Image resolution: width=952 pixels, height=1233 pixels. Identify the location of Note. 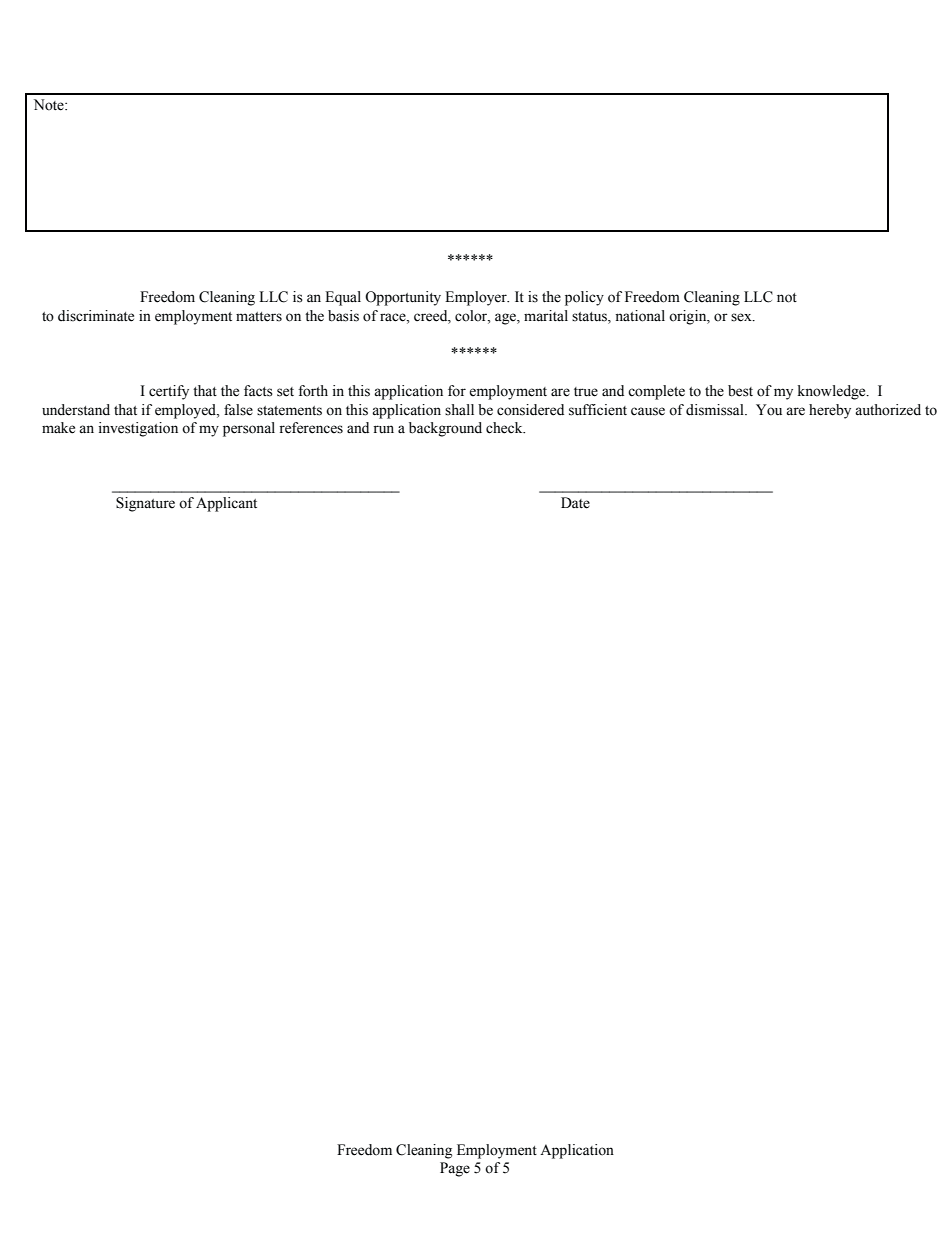
(50, 105).
